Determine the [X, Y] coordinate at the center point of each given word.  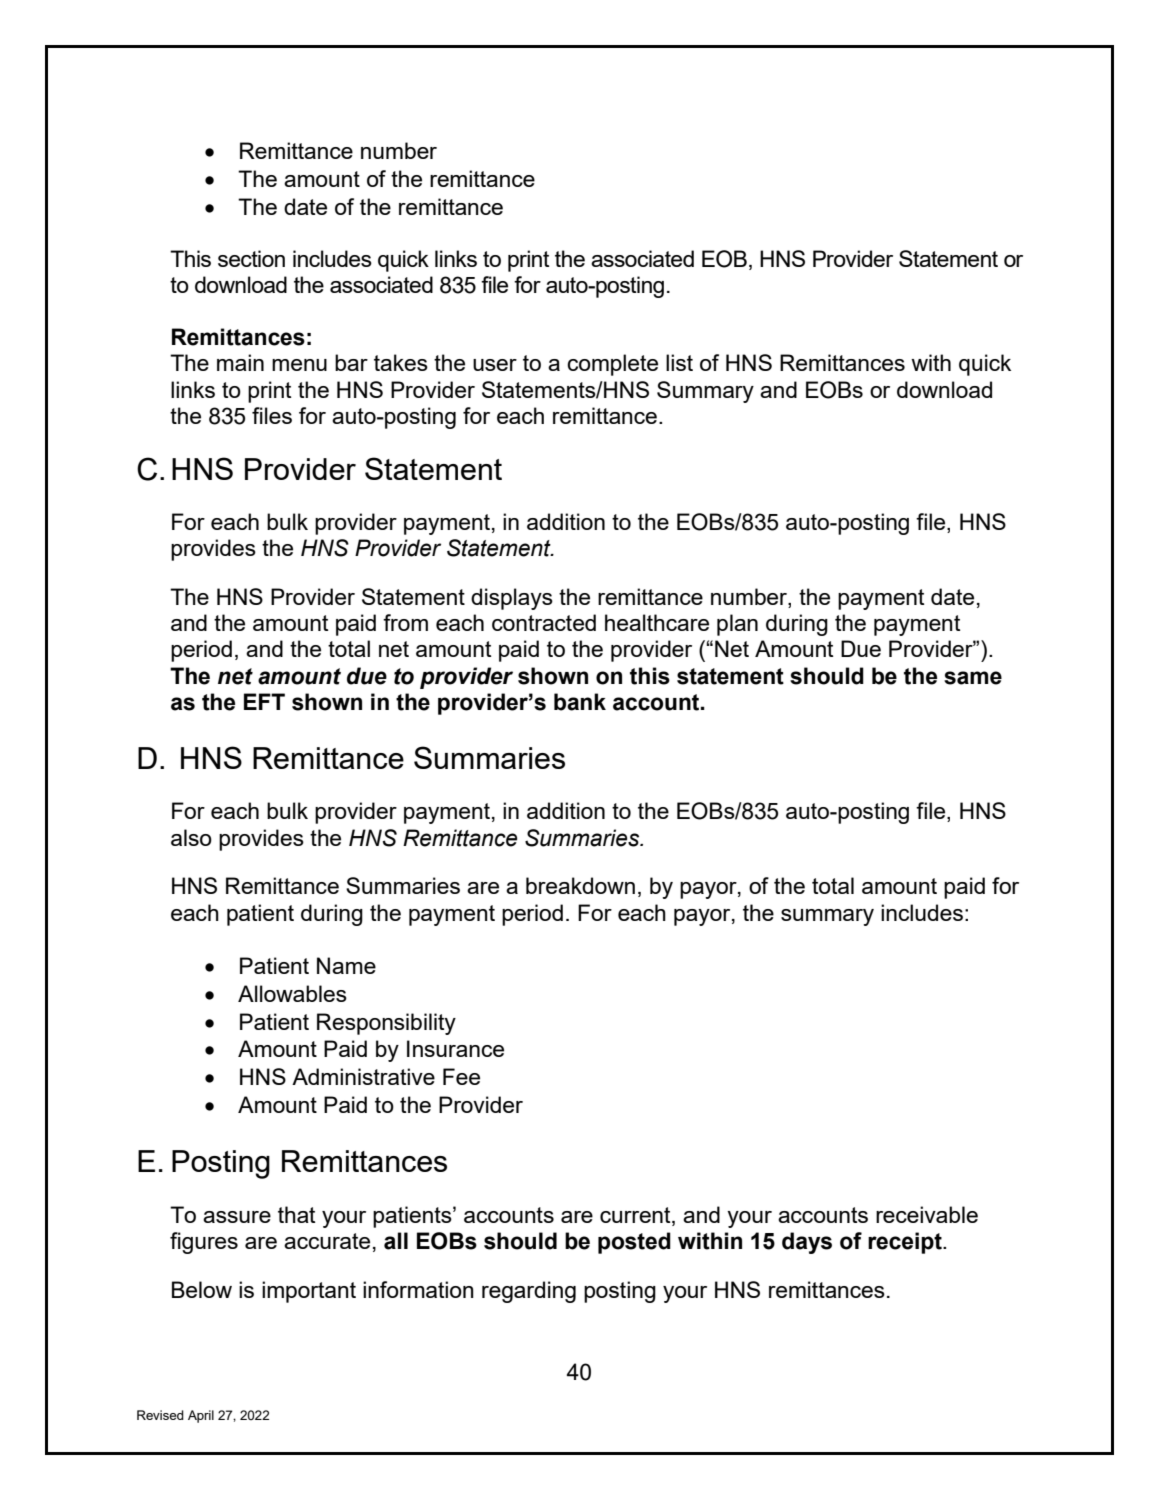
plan [737, 625]
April [201, 1416]
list [679, 362]
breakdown [580, 885]
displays [512, 599]
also [191, 837]
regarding [529, 1292]
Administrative [363, 1076]
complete [612, 365]
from [405, 622]
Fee [461, 1076]
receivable [927, 1214]
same [973, 678]
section [251, 258]
